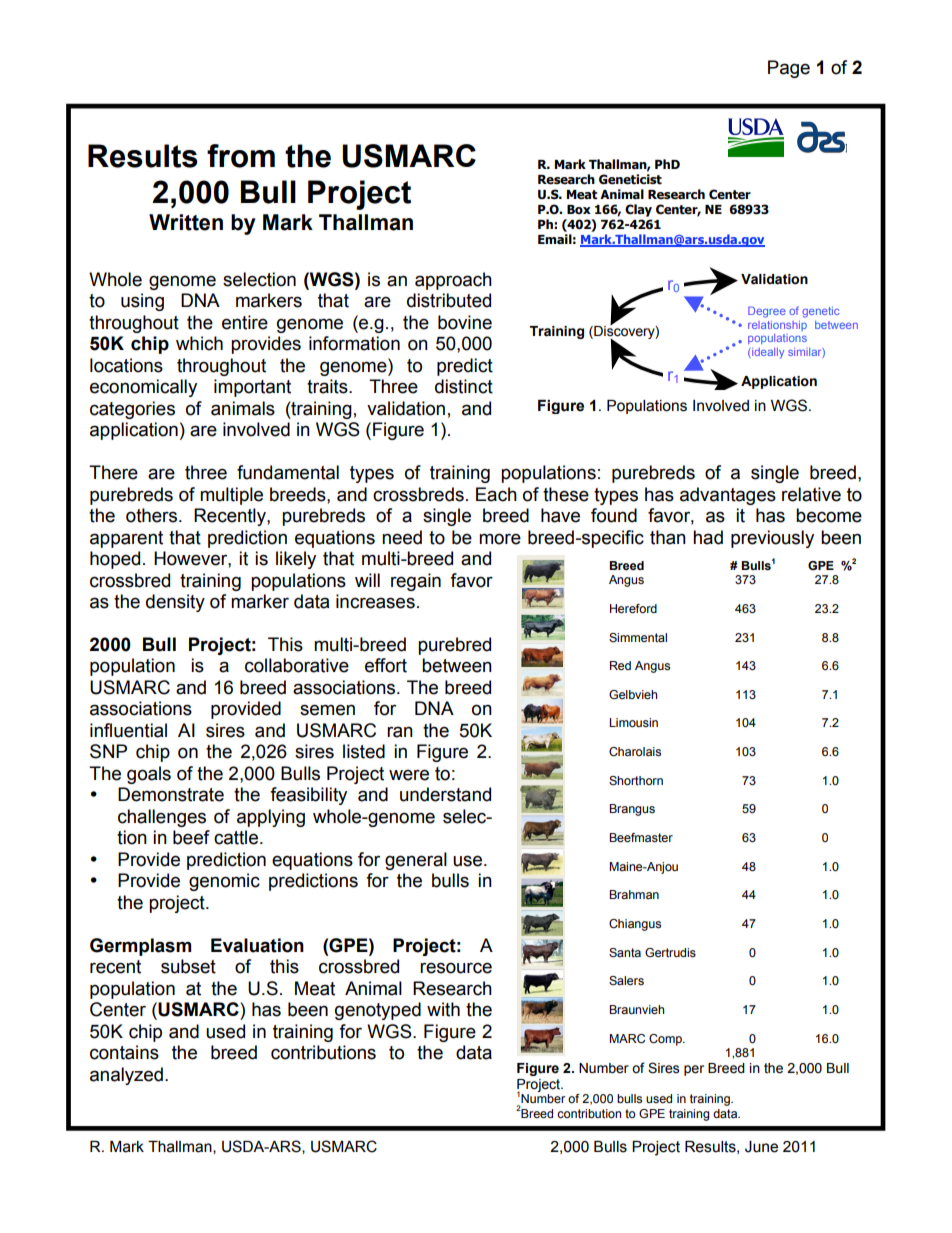  I want to click on Page, so click(789, 69).
